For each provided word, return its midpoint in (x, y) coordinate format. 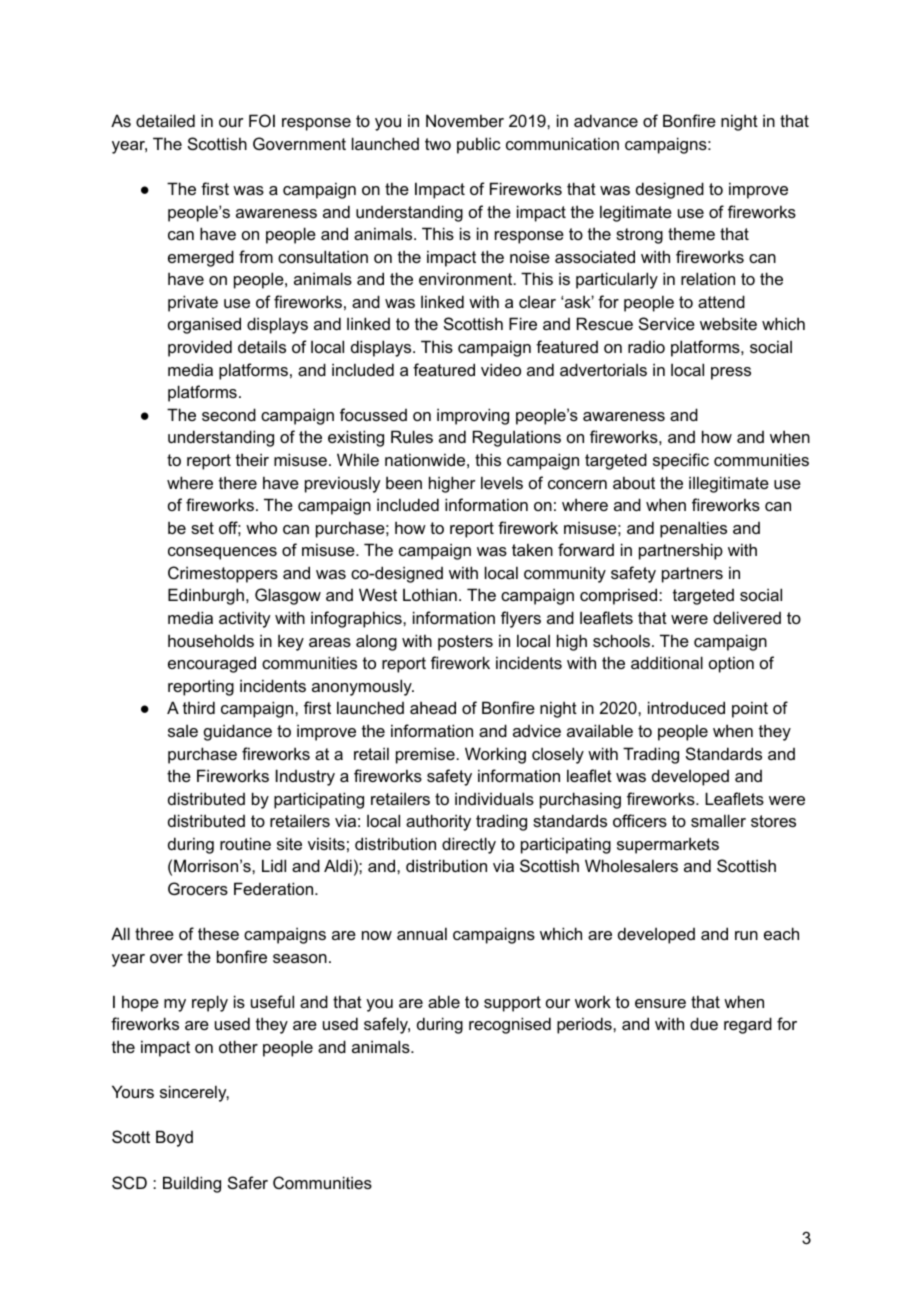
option (731, 664)
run (746, 935)
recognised (510, 1025)
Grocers (198, 888)
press (731, 373)
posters (465, 643)
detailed (165, 120)
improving (473, 416)
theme (691, 233)
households (211, 640)
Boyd (174, 1138)
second (229, 414)
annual (422, 933)
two (438, 144)
